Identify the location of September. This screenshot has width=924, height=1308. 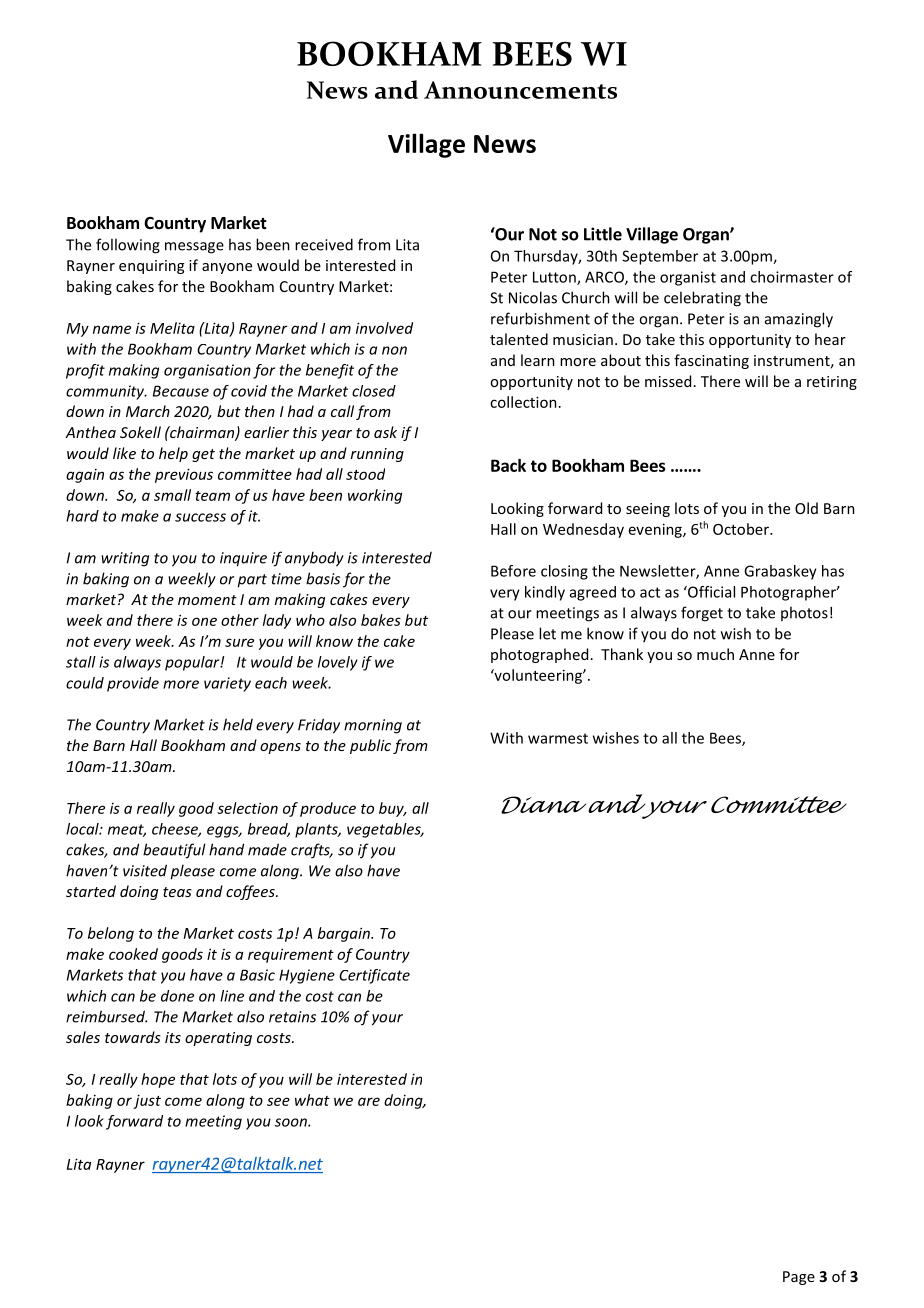
(660, 257).
